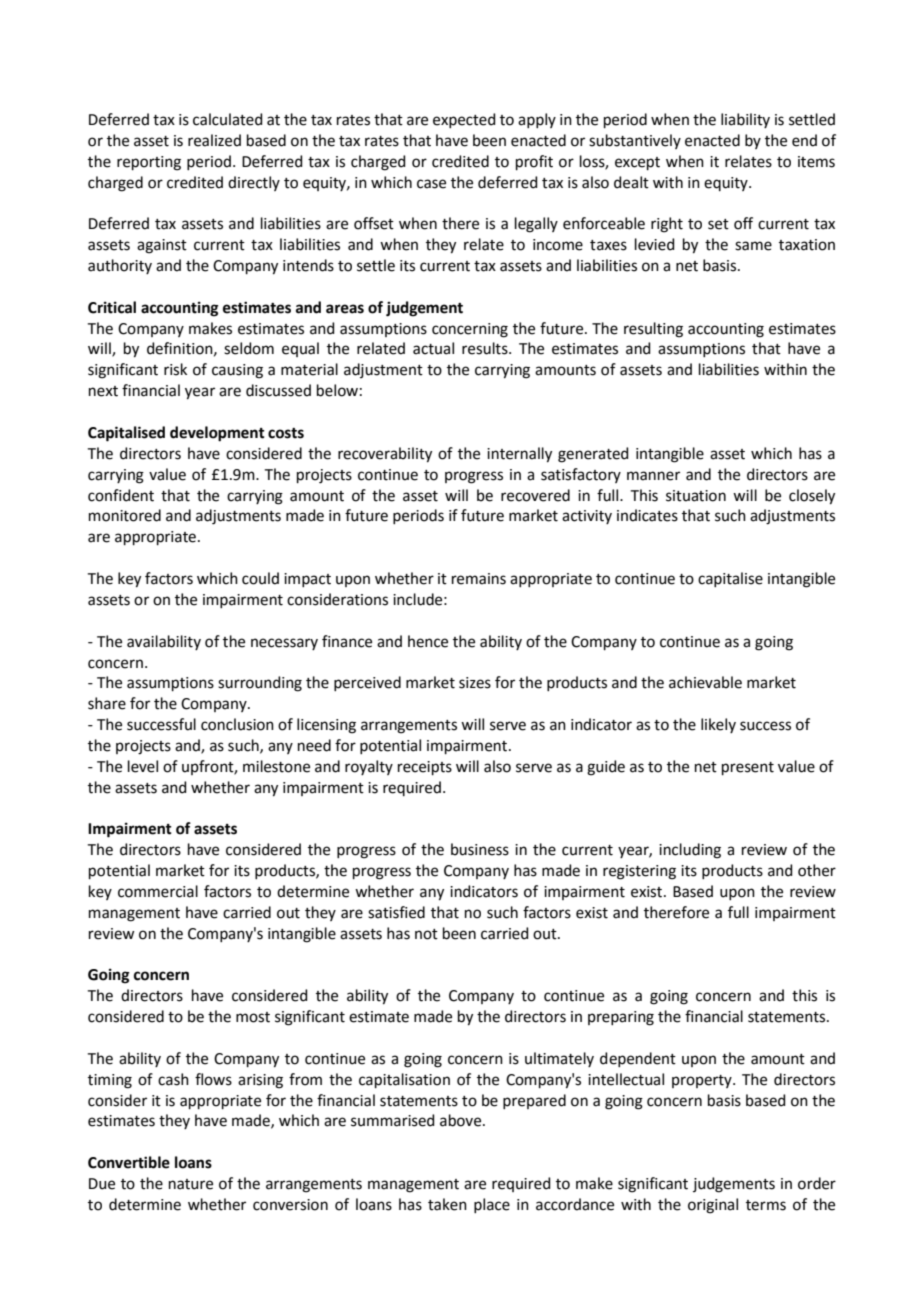  I want to click on items, so click(816, 162).
